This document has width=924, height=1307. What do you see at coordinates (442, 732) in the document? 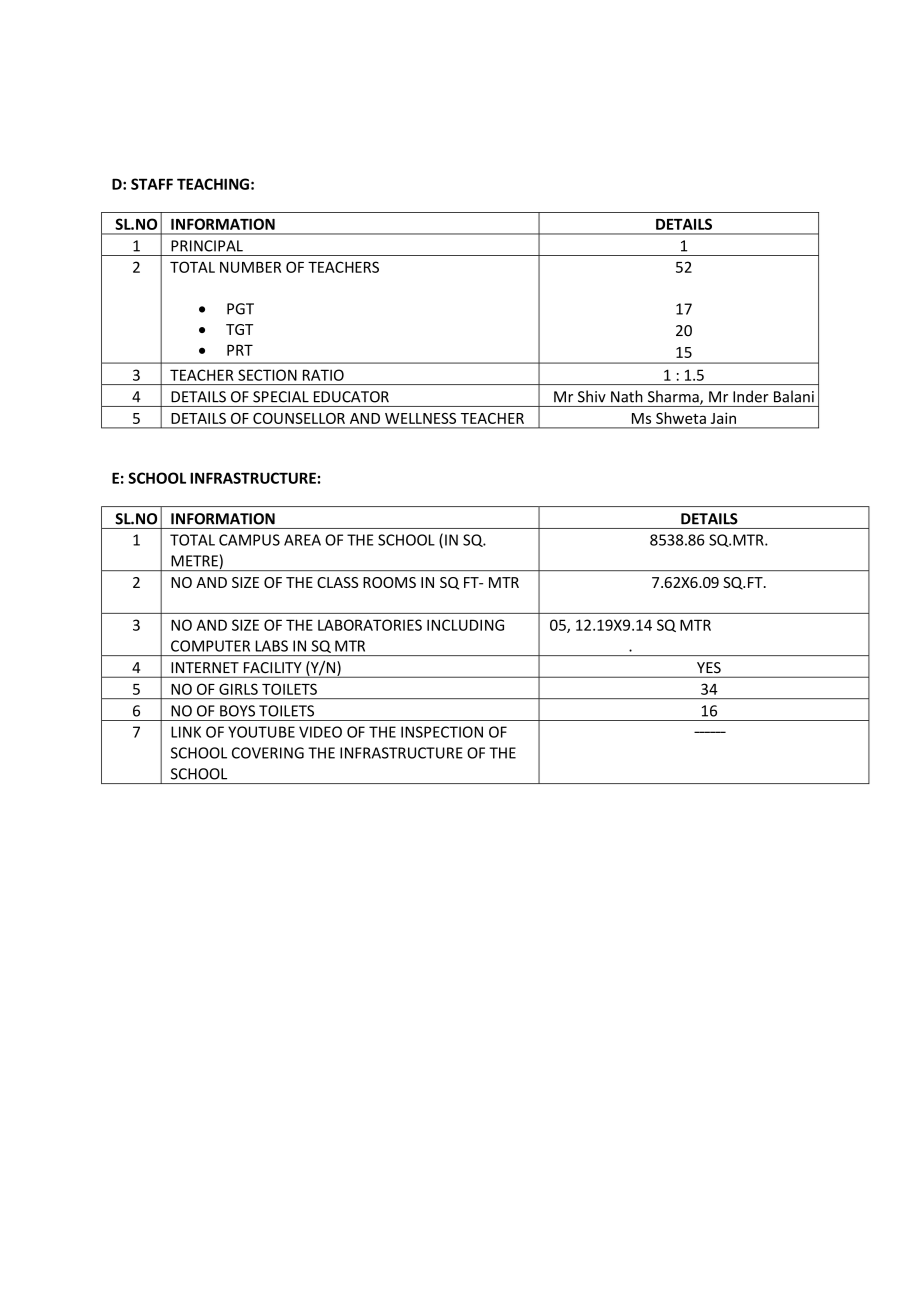
I see `INSPECTION` at bounding box center [442, 732].
